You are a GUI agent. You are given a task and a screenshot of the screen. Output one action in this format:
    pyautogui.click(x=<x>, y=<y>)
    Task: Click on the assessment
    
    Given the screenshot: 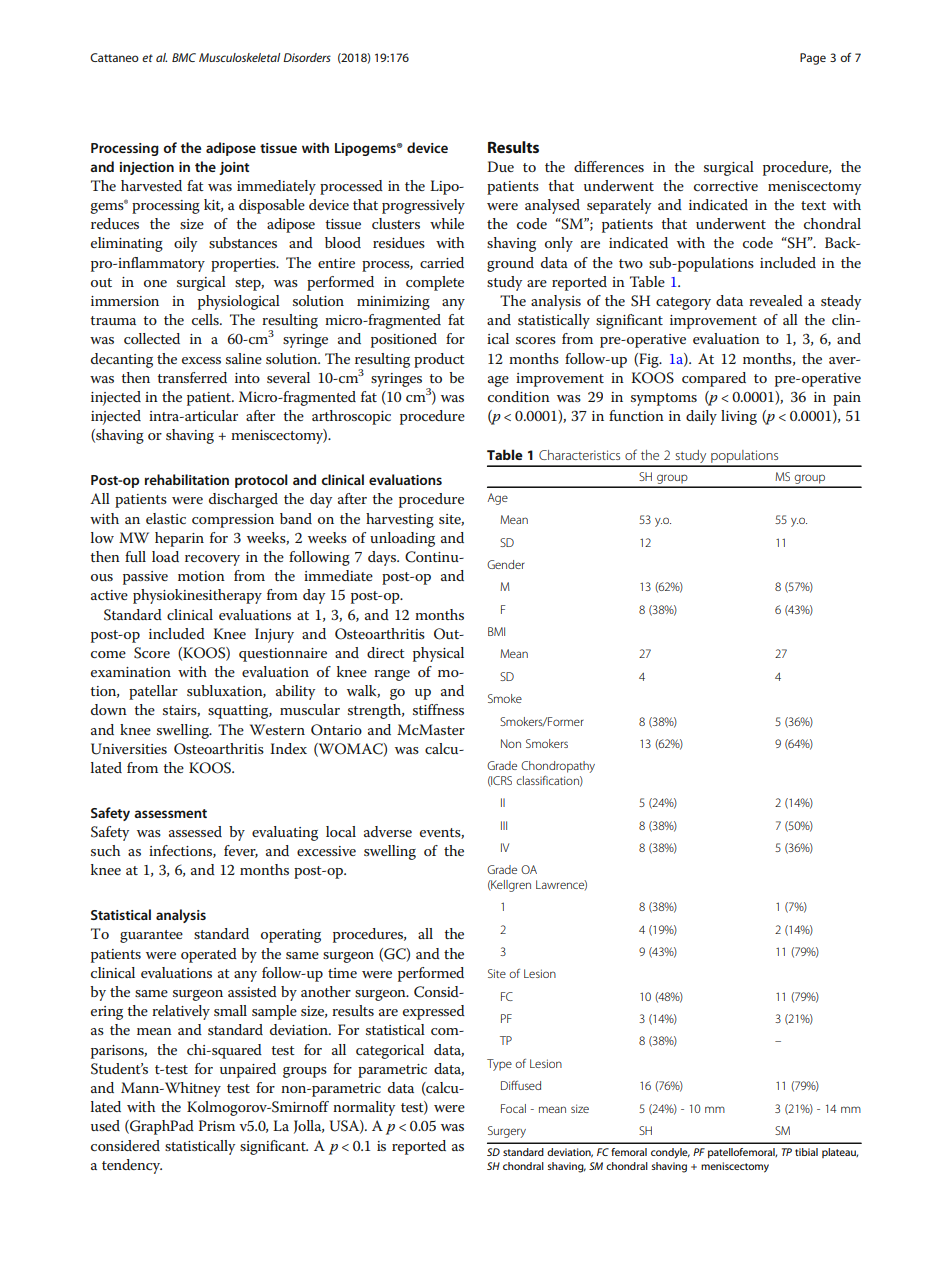 What is the action you would take?
    pyautogui.click(x=170, y=813)
